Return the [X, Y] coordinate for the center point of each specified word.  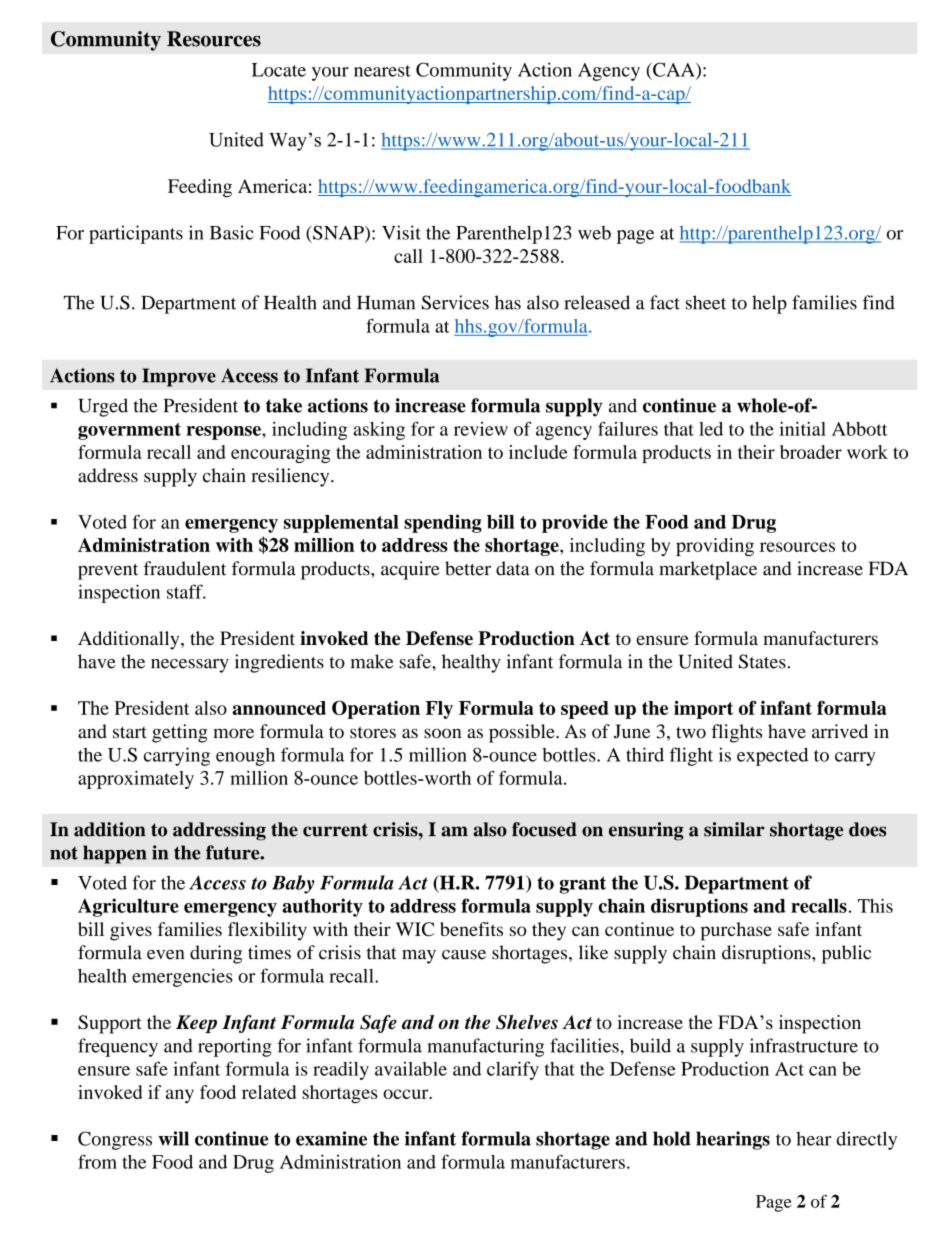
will [173, 1138]
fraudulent [185, 568]
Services [455, 302]
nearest [382, 71]
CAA [674, 70]
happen [115, 854]
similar [734, 829]
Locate [279, 70]
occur [407, 1094]
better [468, 568]
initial [802, 429]
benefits [471, 929]
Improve [179, 377]
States [762, 661]
